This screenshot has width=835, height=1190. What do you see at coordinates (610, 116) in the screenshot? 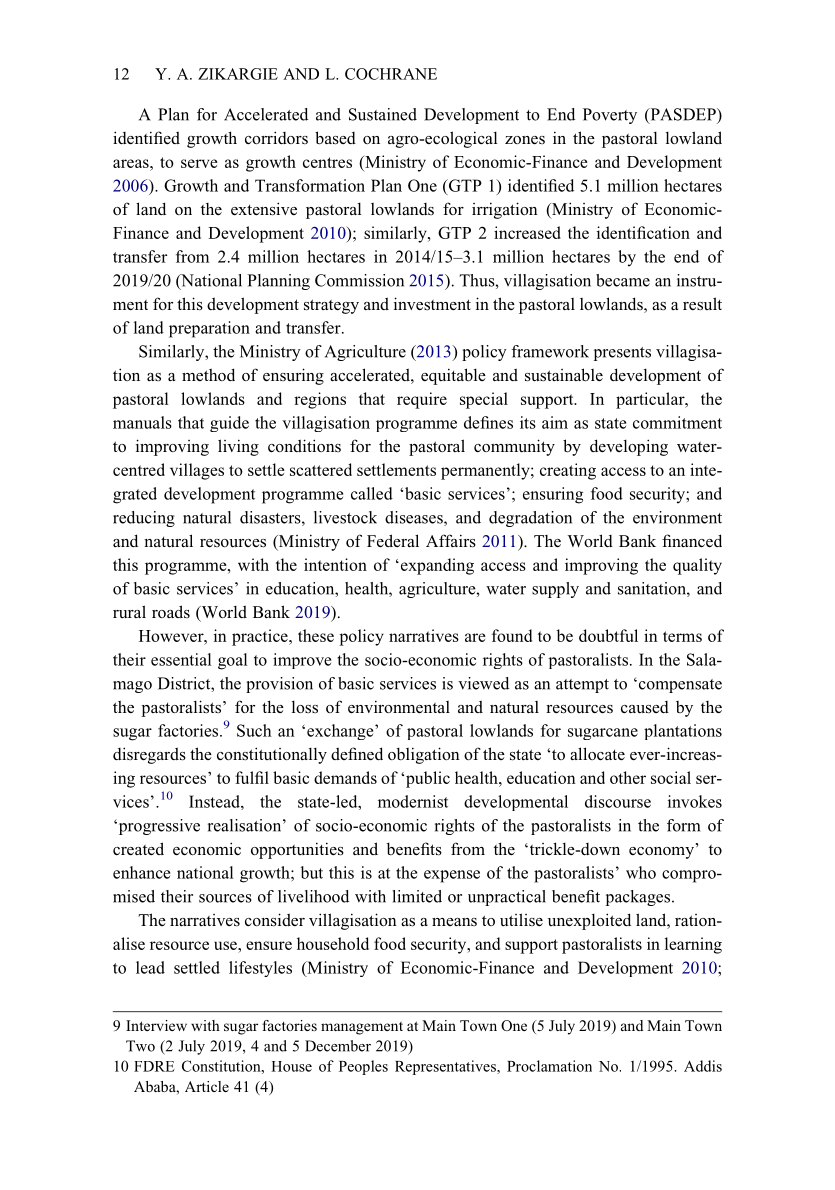
I see `Poverty` at bounding box center [610, 116].
